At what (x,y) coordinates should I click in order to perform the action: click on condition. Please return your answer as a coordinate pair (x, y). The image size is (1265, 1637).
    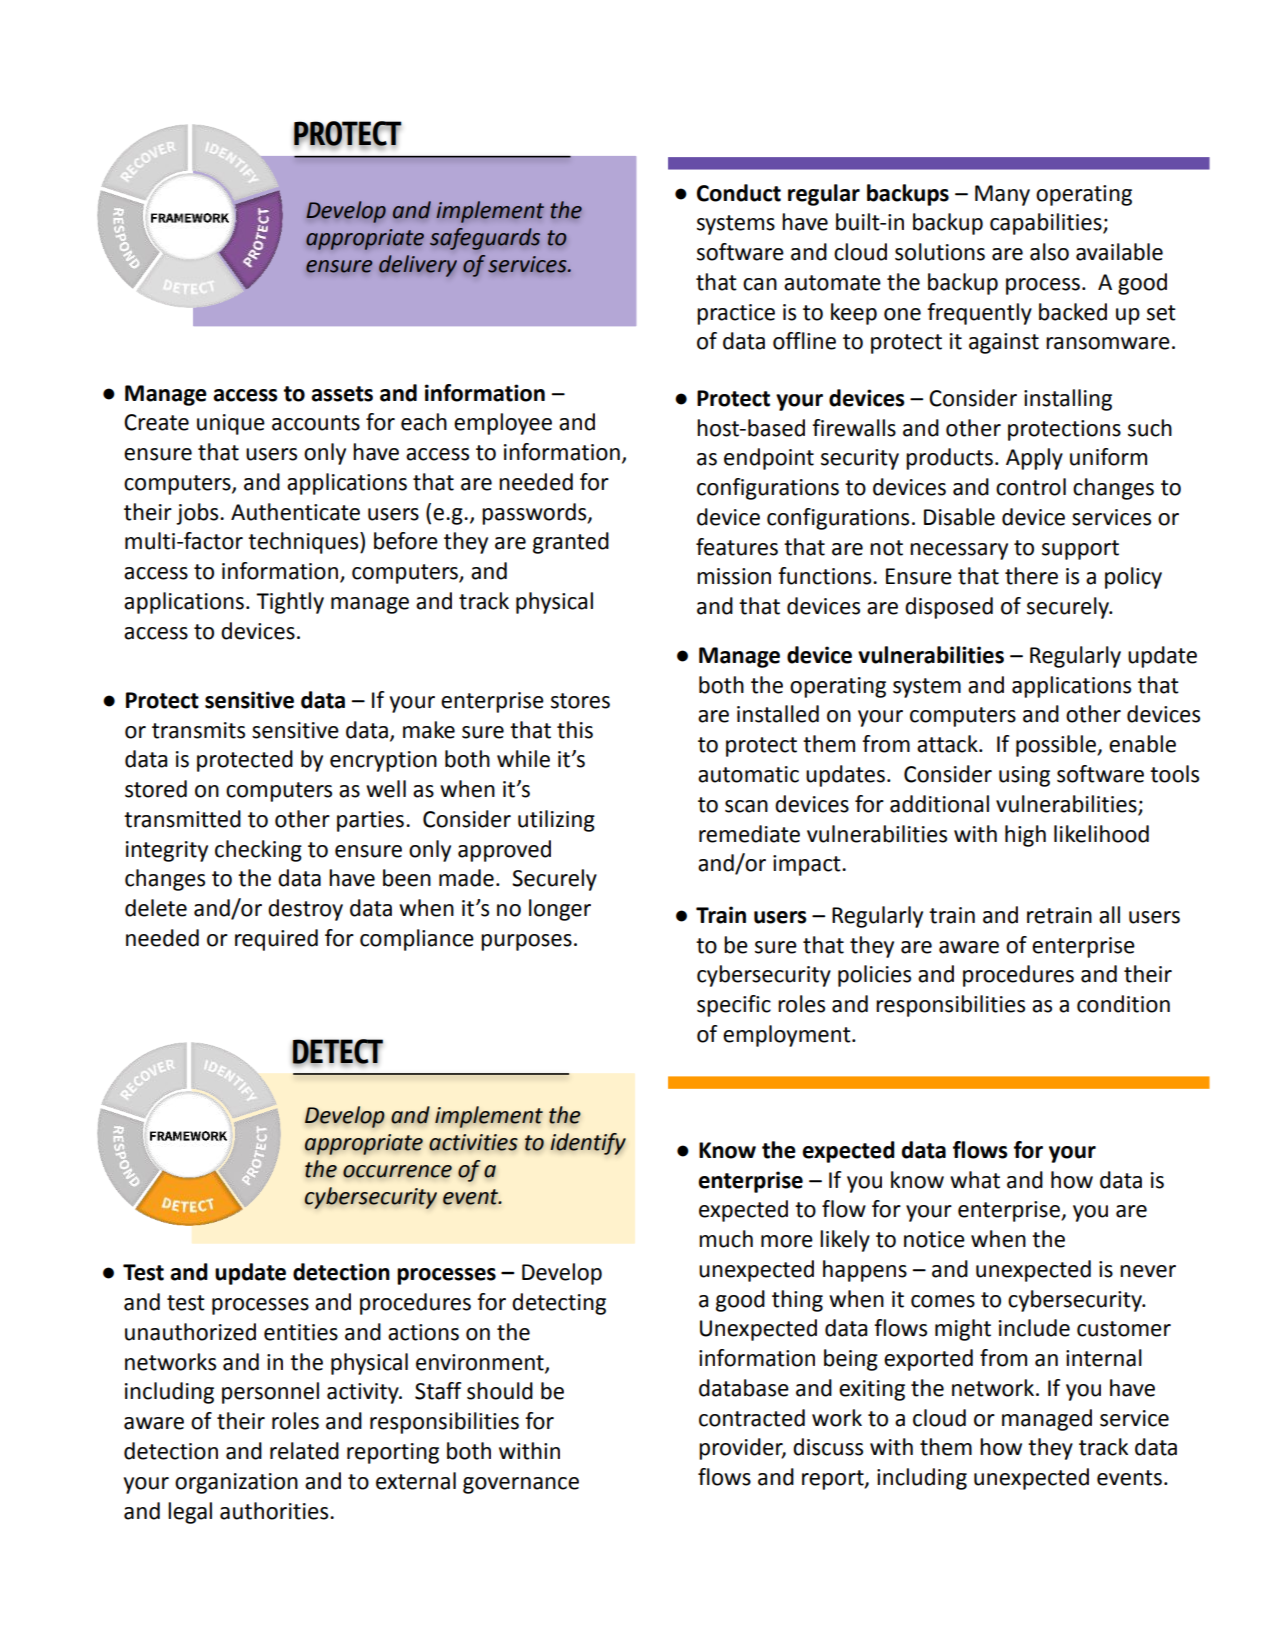
    Looking at the image, I should click on (1123, 1004).
